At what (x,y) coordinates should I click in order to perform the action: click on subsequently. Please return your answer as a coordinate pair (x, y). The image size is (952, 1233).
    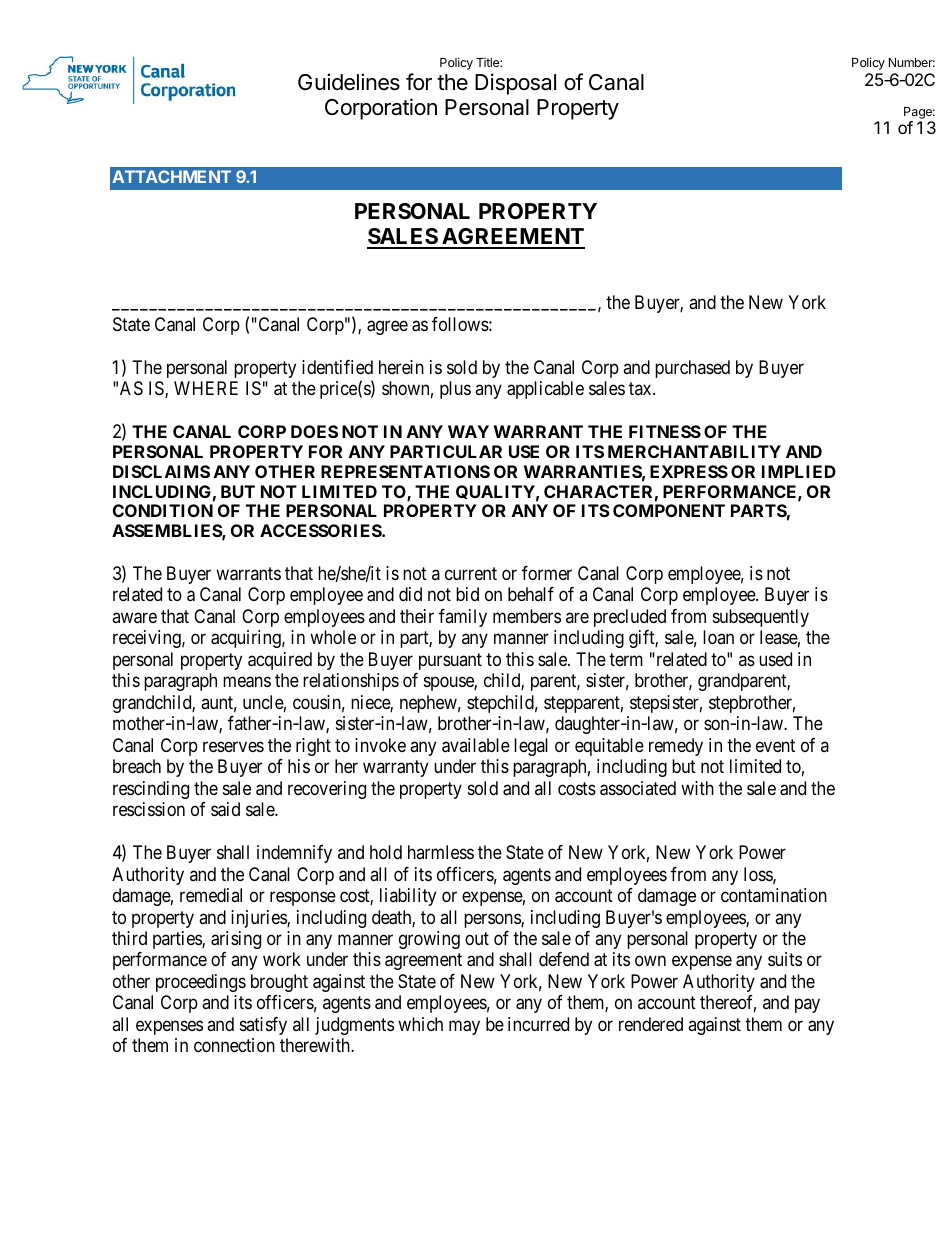
    Looking at the image, I should click on (761, 618).
